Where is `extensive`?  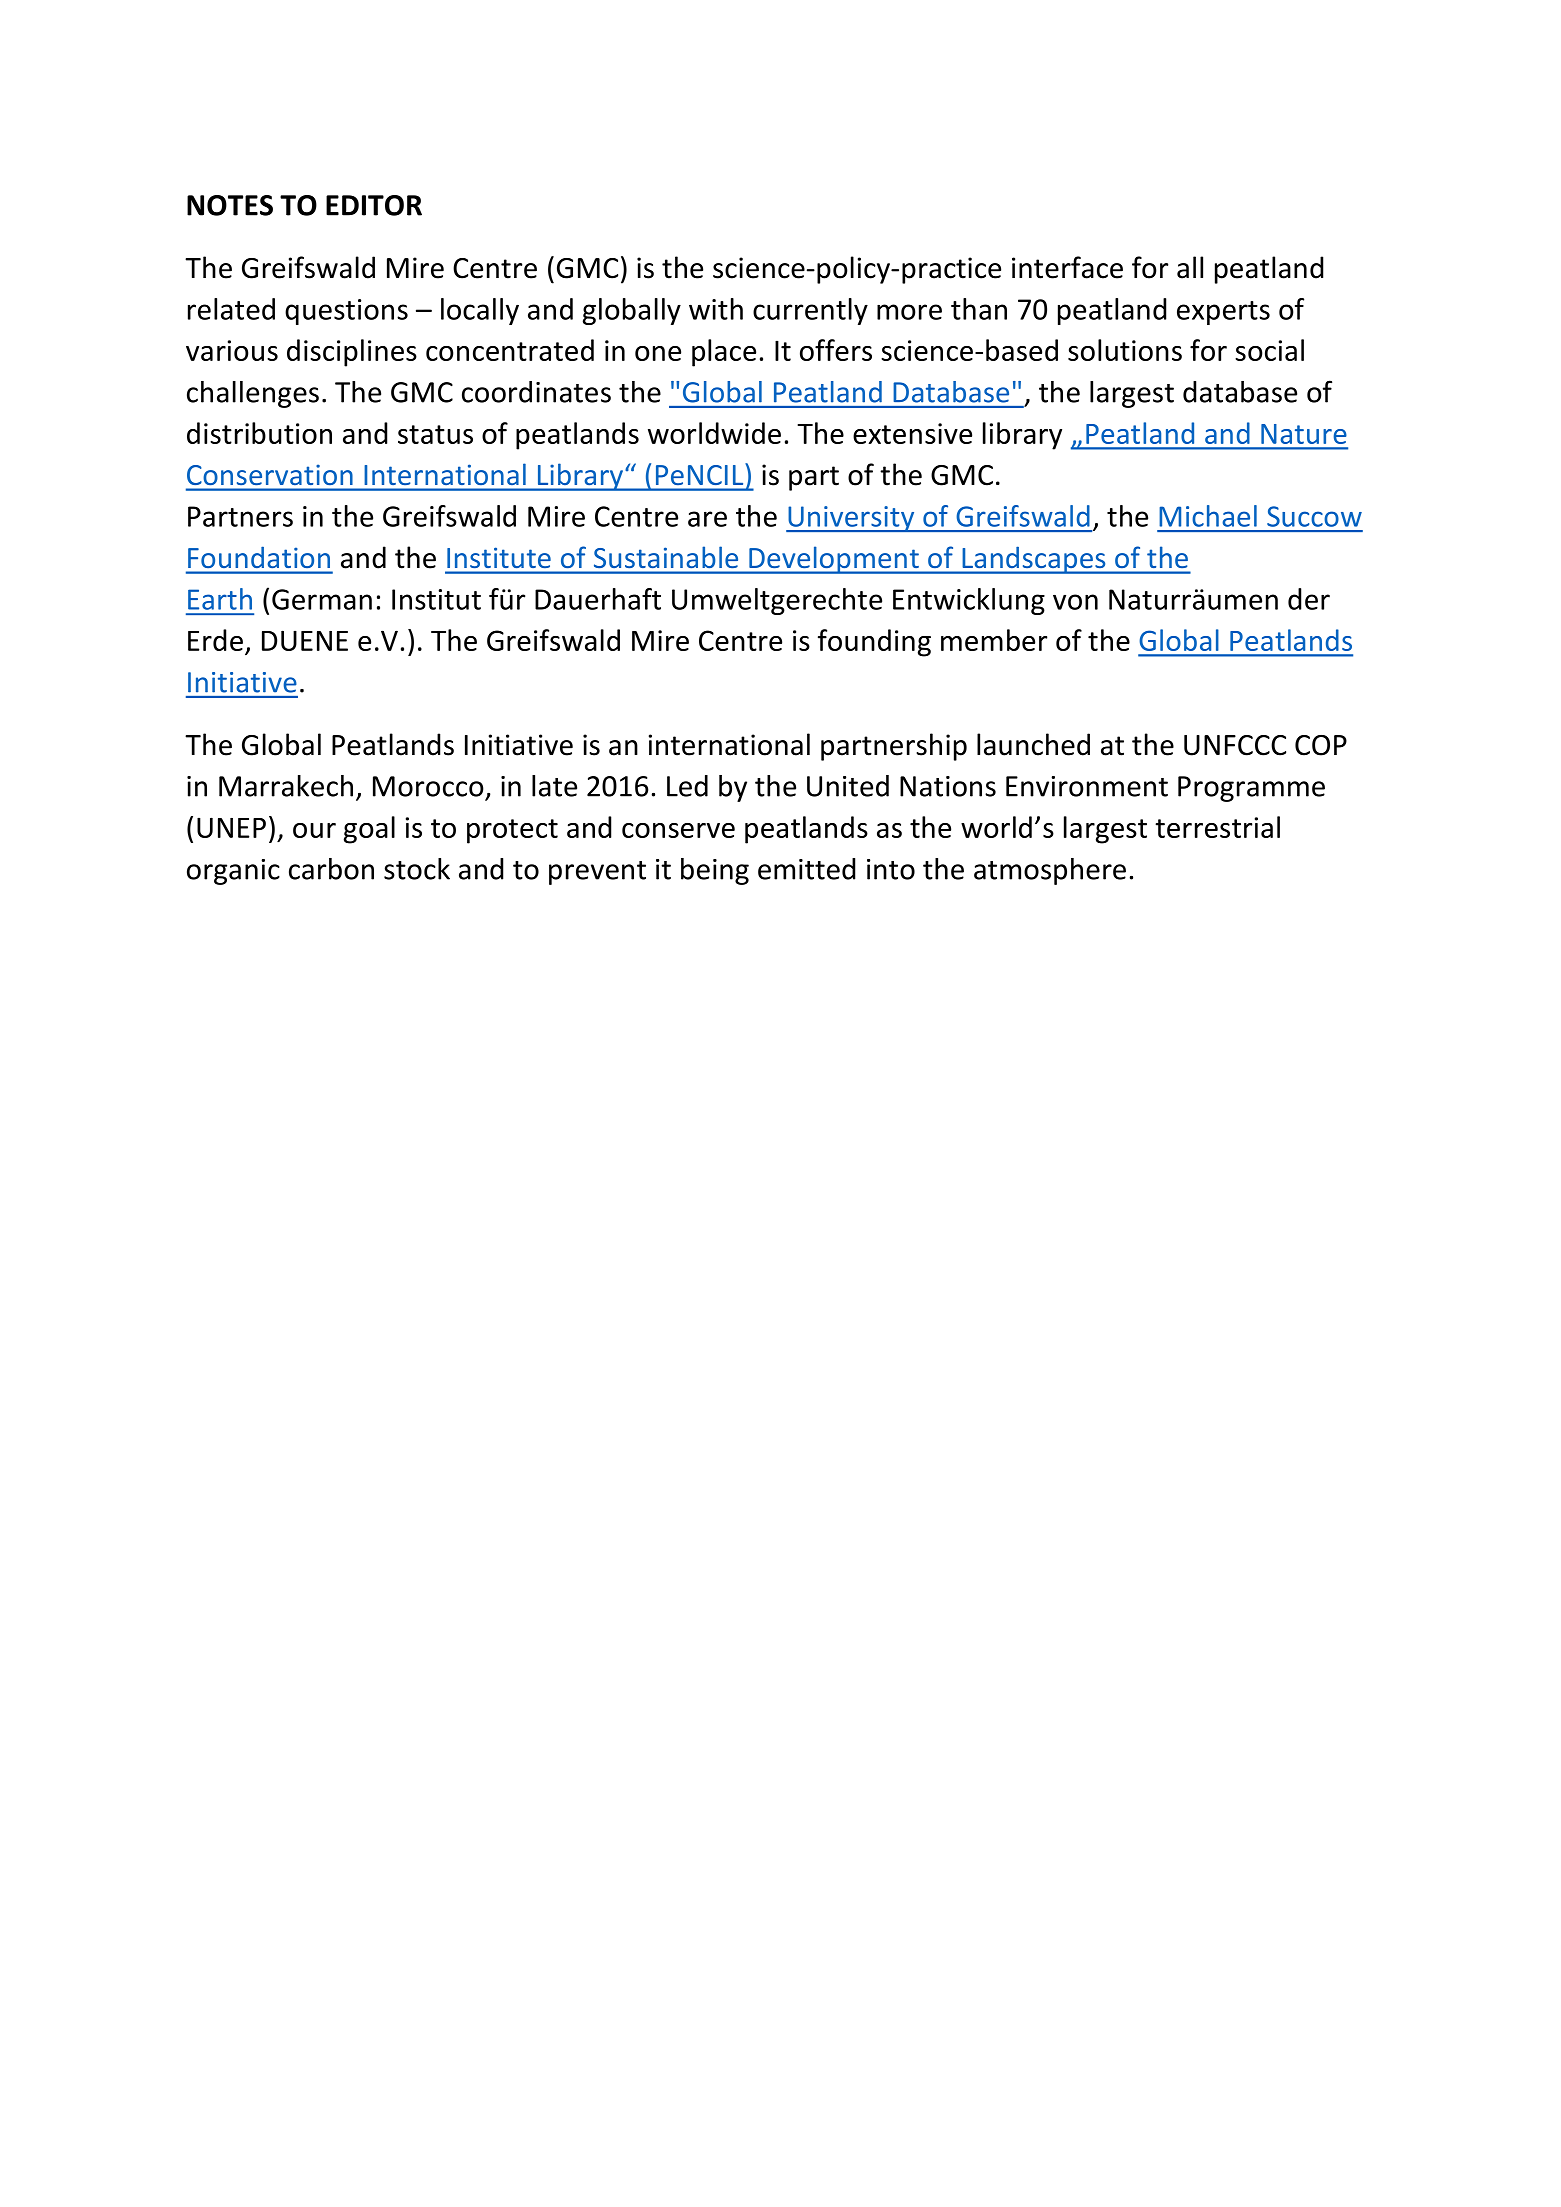 extensive is located at coordinates (912, 433).
